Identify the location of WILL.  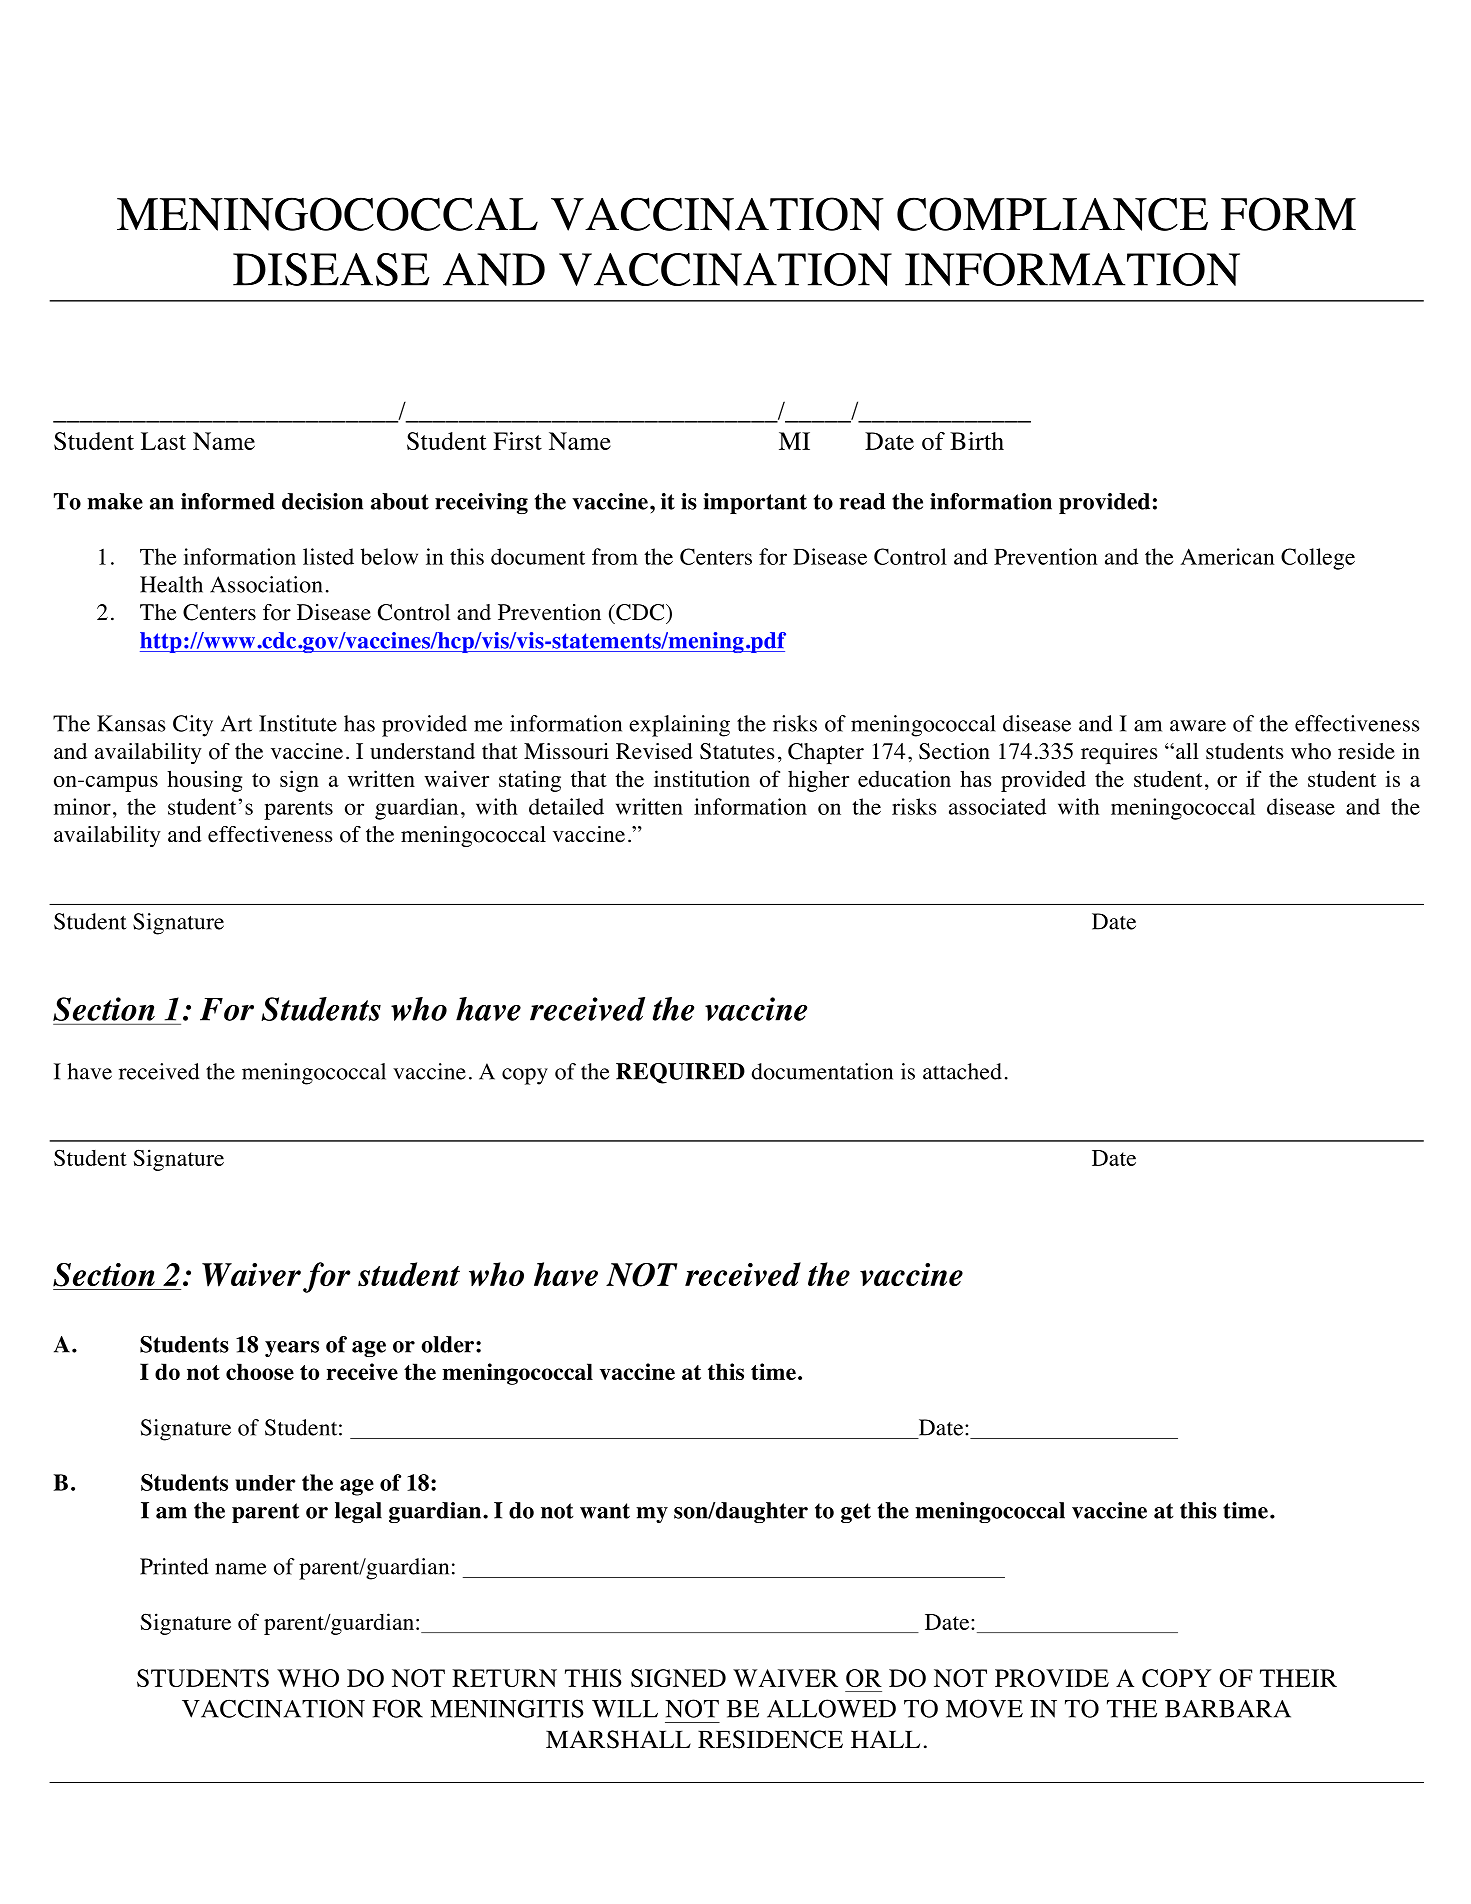
(625, 1709).
